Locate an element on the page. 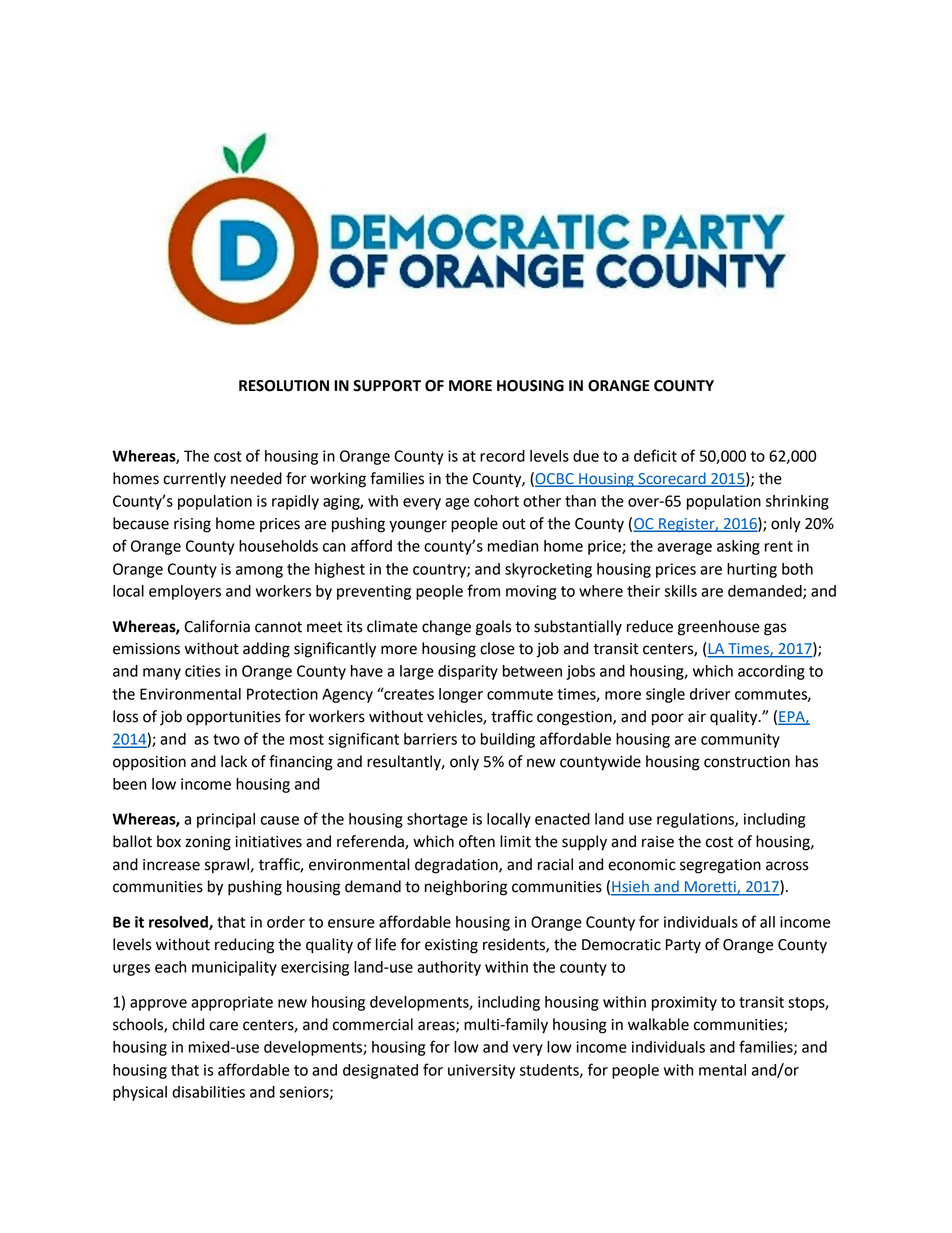 This page has width=952, height=1233. RESOLUTION is located at coordinates (284, 386).
